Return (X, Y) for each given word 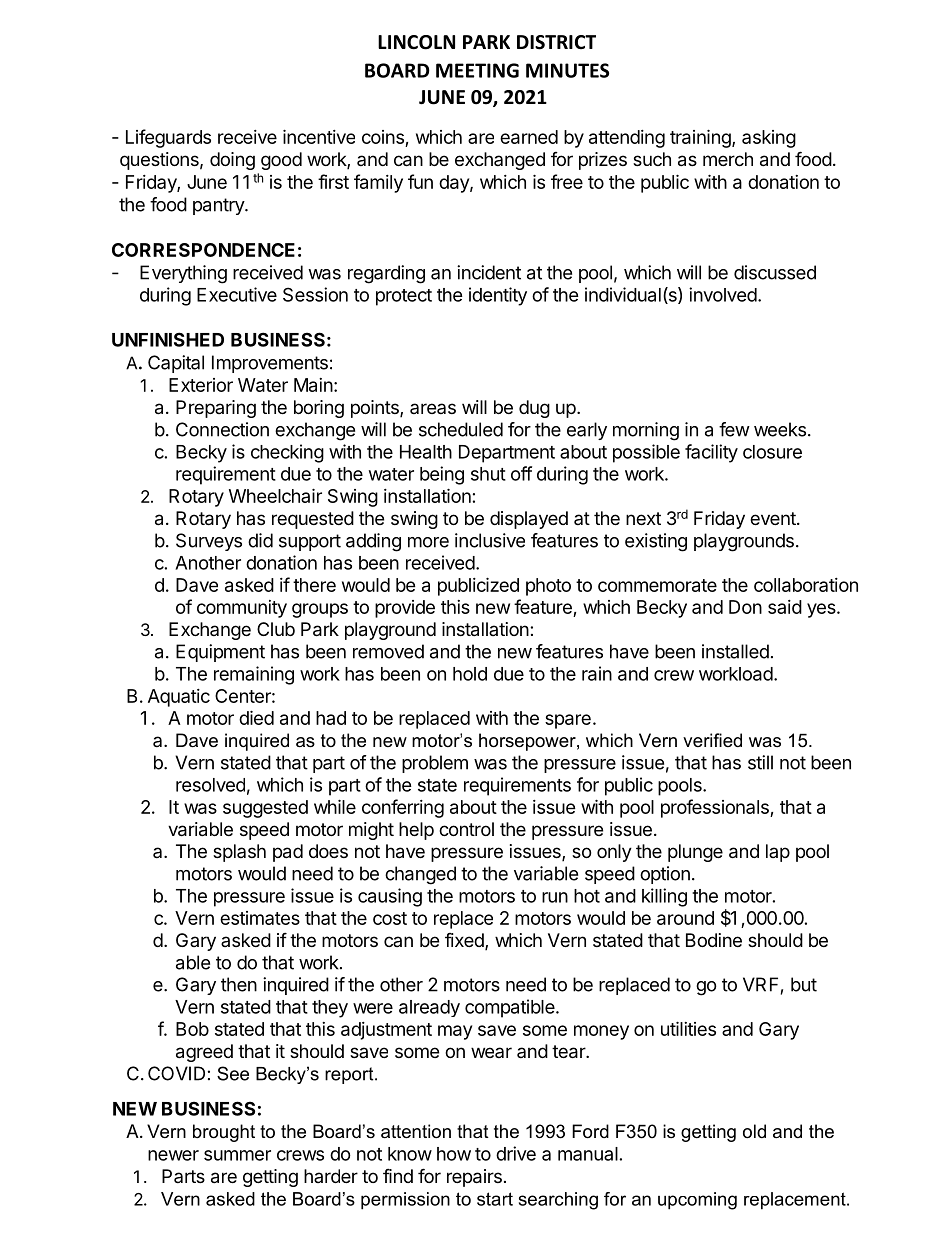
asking (769, 139)
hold (470, 674)
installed (735, 651)
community (242, 609)
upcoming (697, 1201)
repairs (474, 1178)
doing (232, 161)
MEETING (477, 70)
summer (237, 1155)
